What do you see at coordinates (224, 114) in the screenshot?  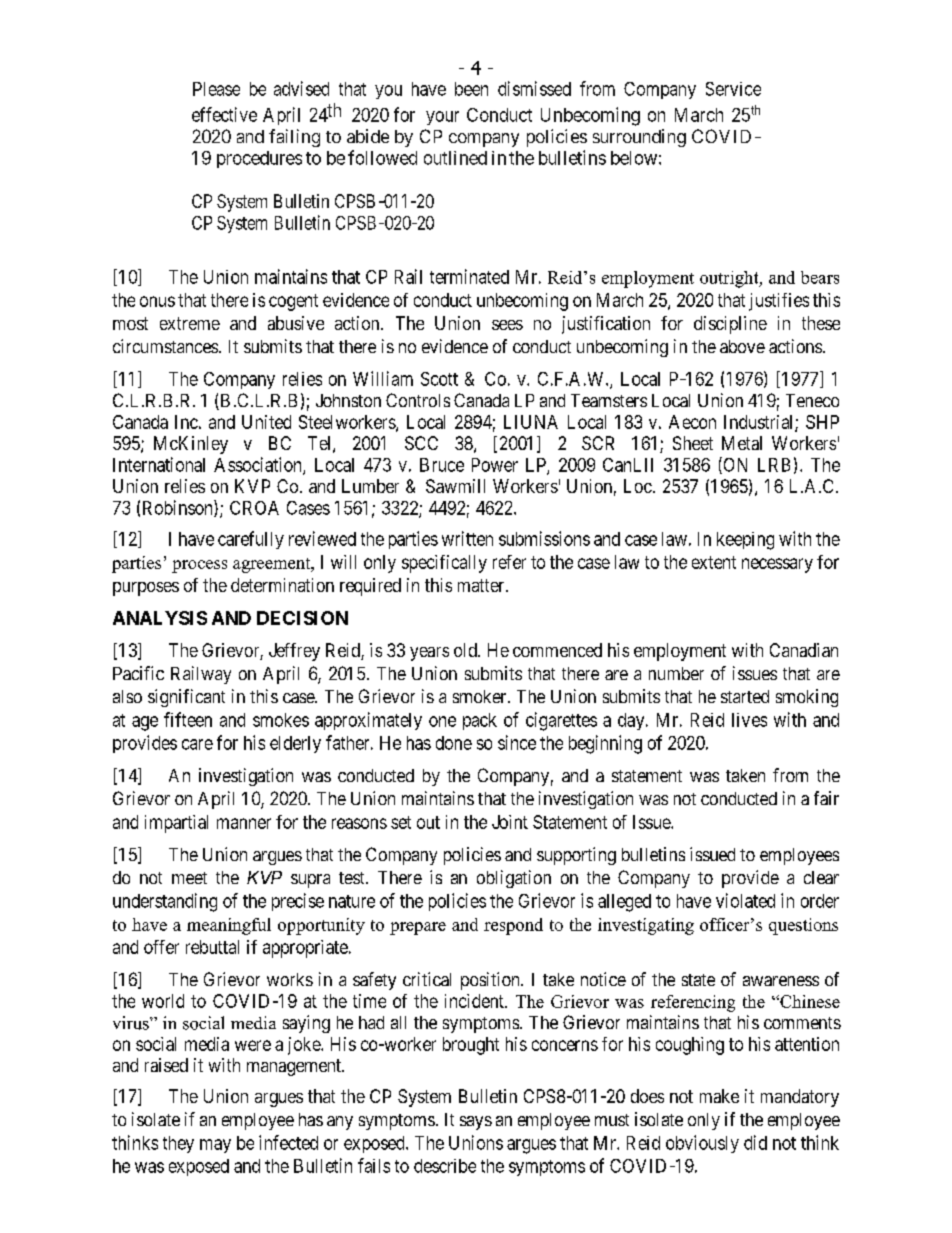 I see `effective` at bounding box center [224, 114].
